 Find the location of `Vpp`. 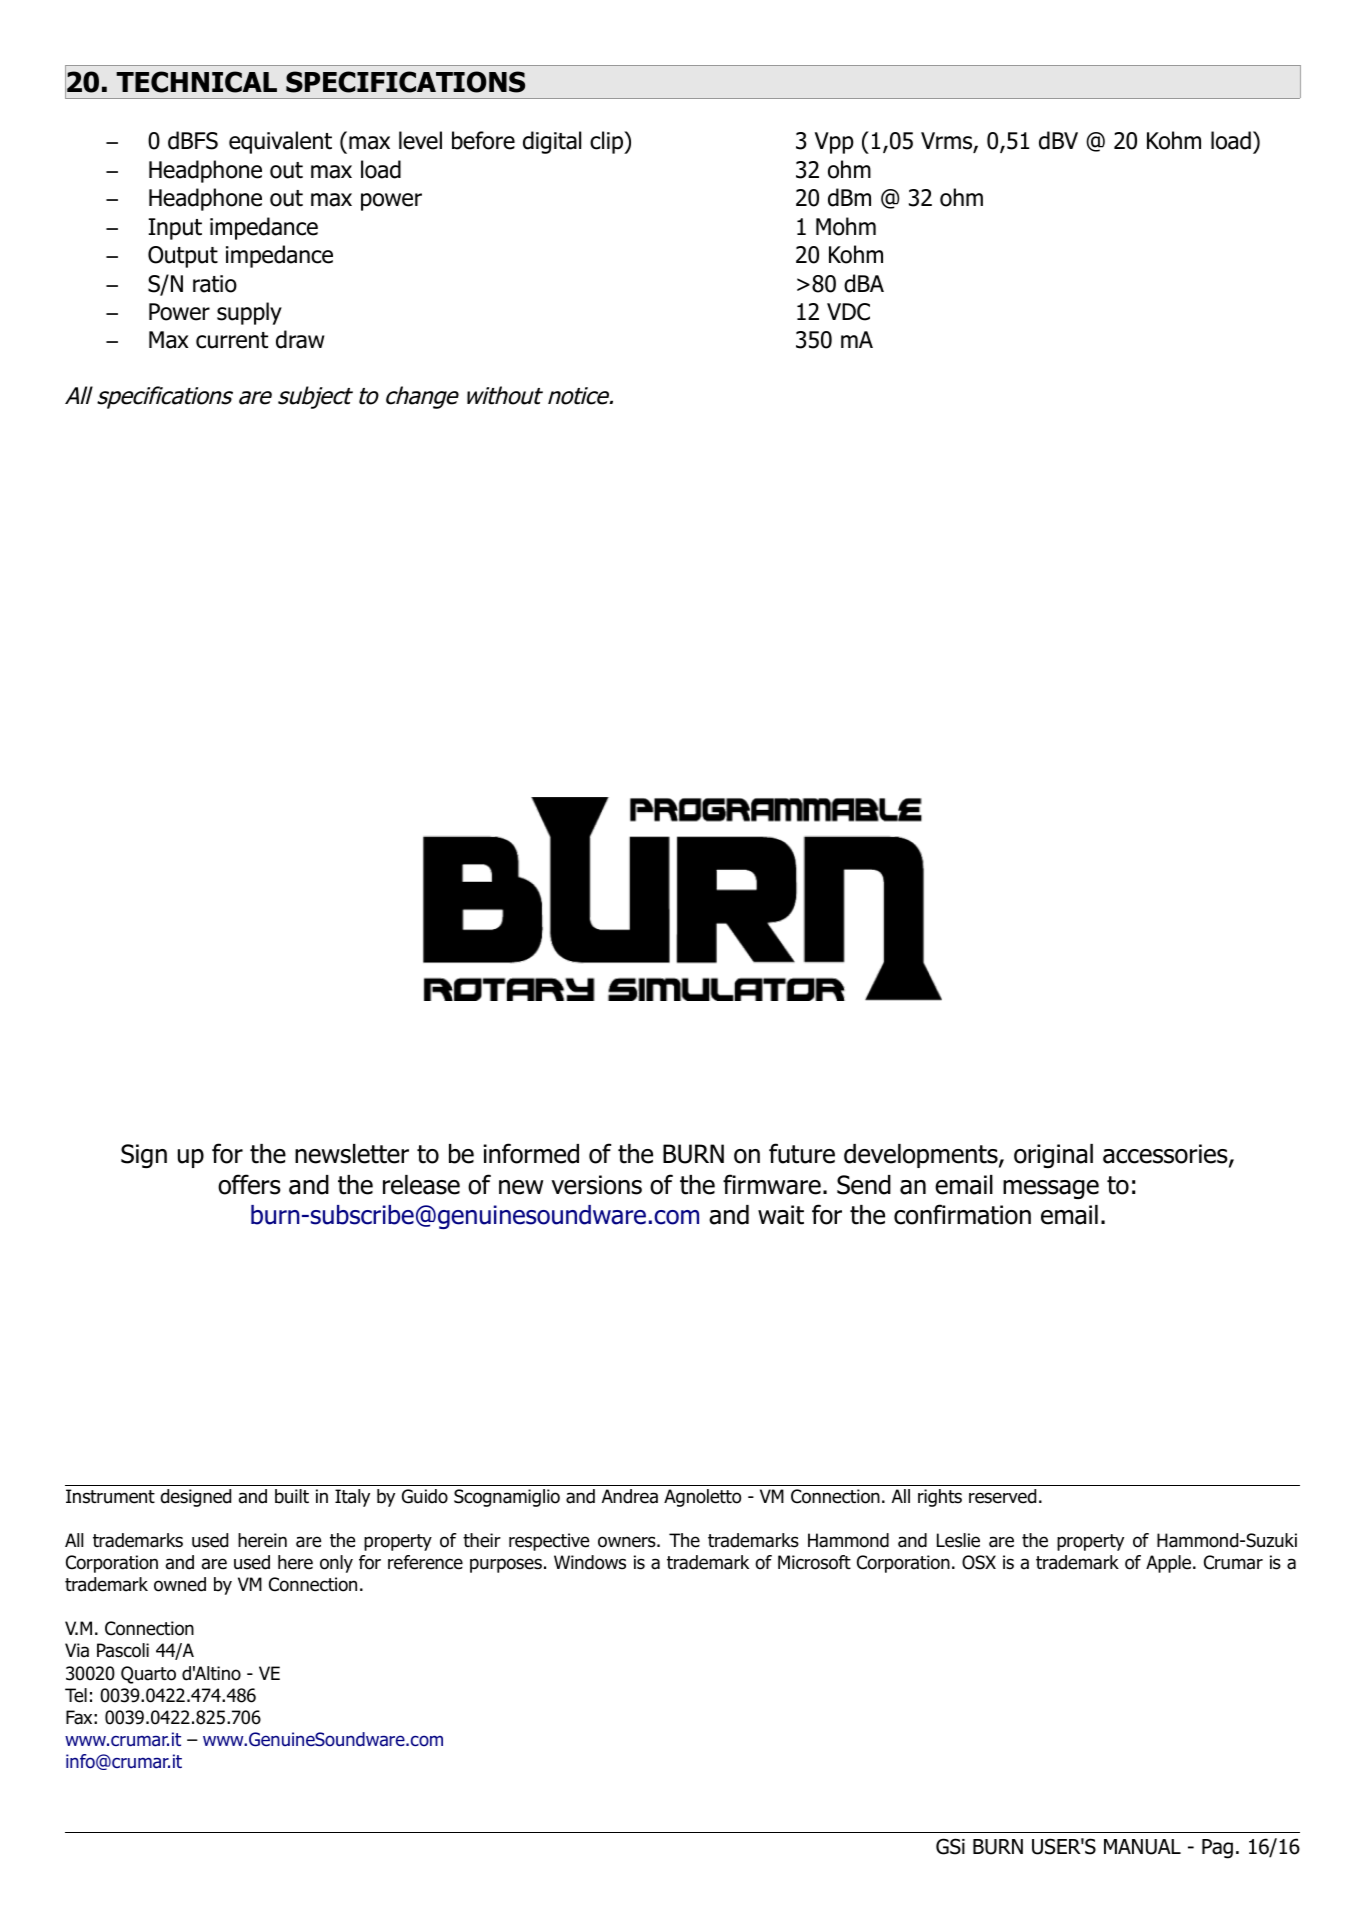

Vpp is located at coordinates (834, 143).
